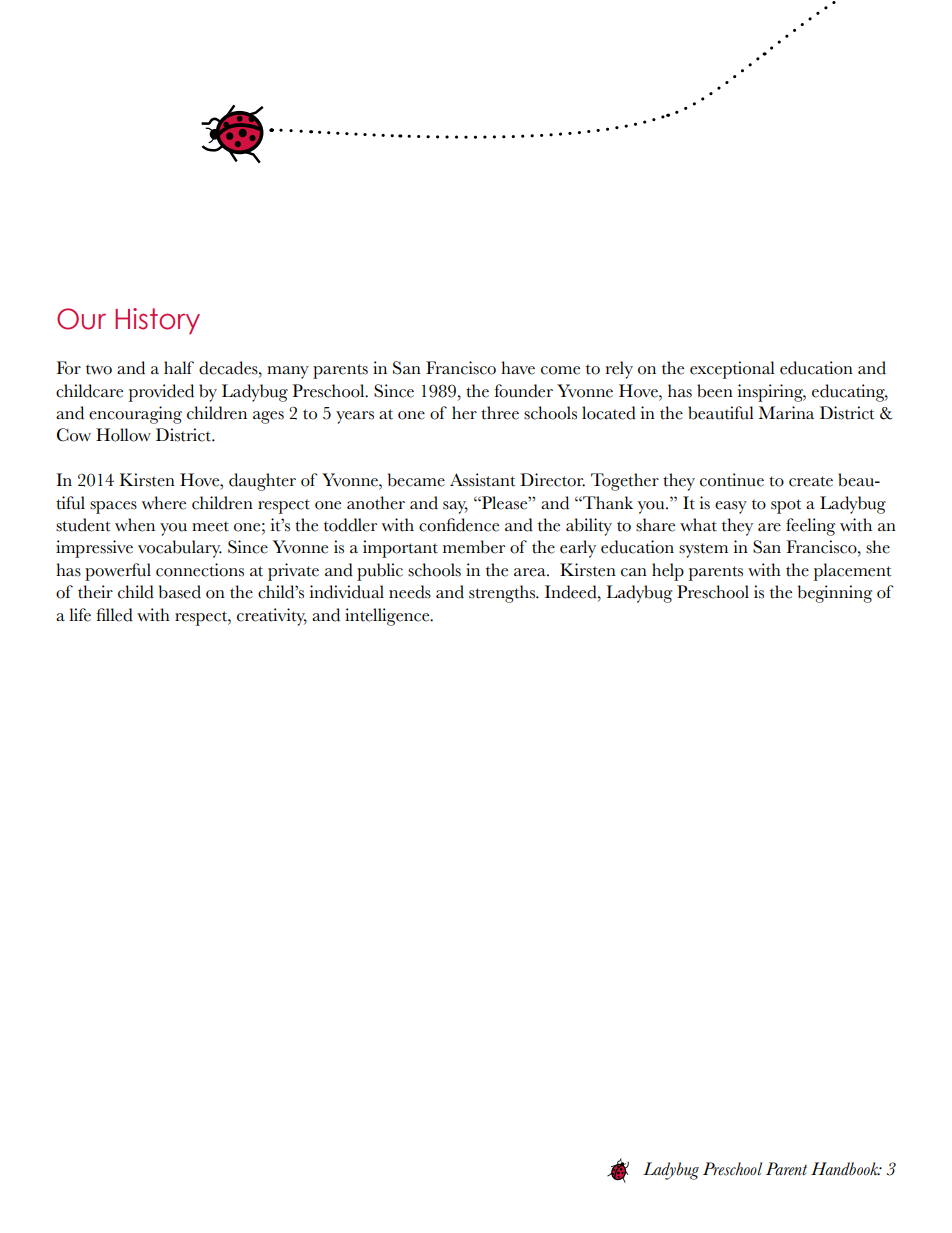  What do you see at coordinates (518, 368) in the document?
I see `have` at bounding box center [518, 368].
